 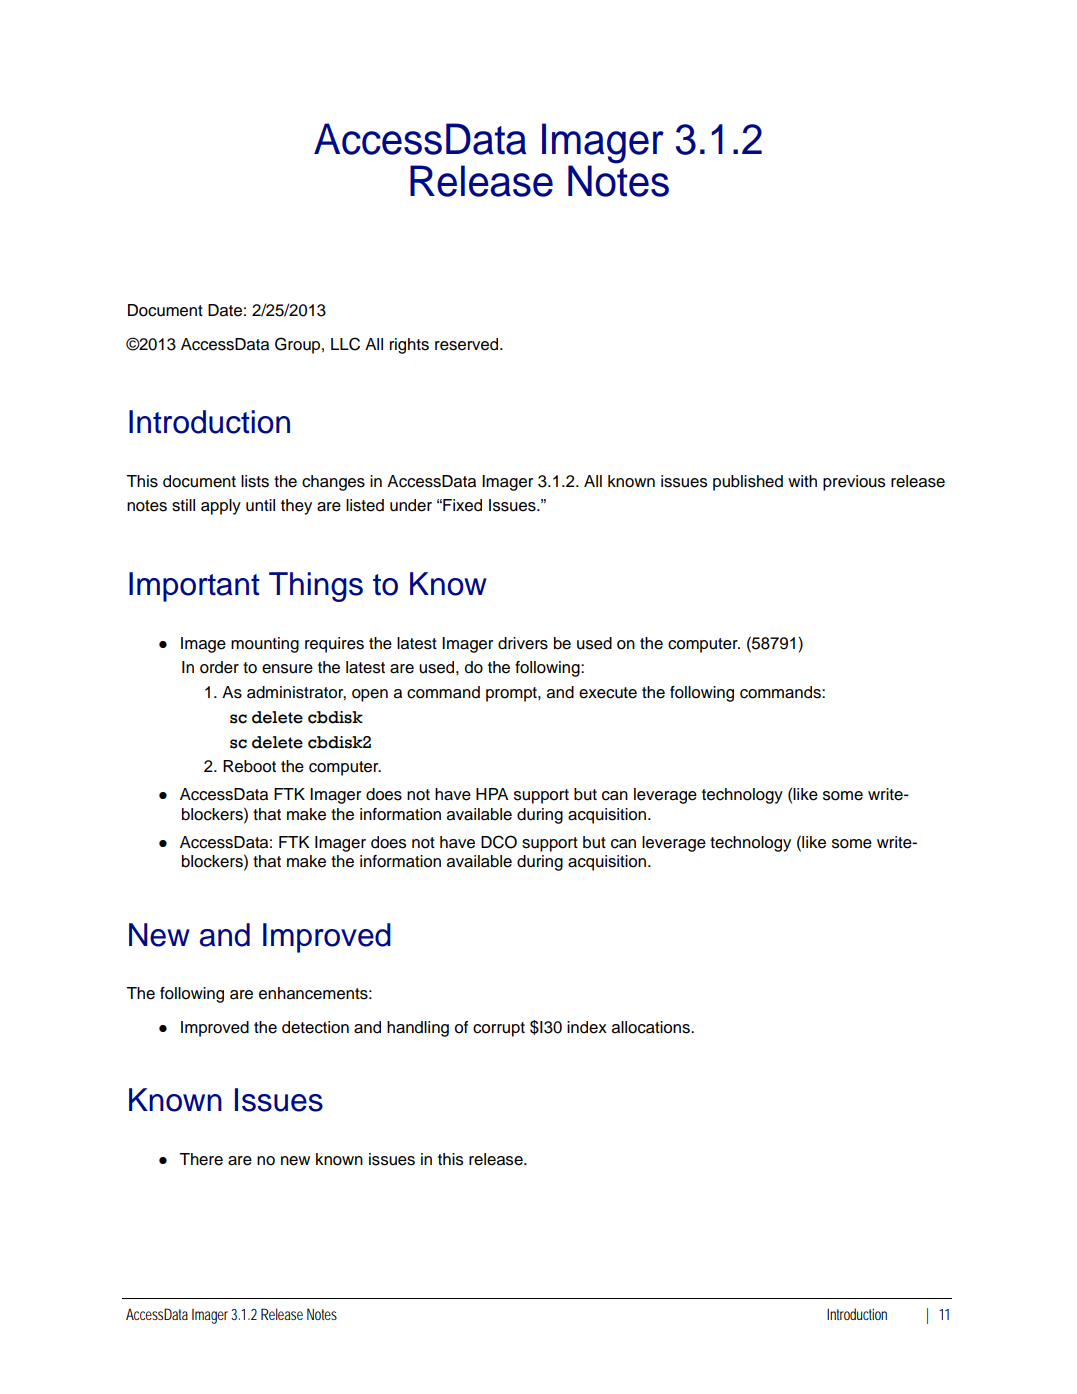 What do you see at coordinates (492, 794) in the page?
I see `HPA` at bounding box center [492, 794].
